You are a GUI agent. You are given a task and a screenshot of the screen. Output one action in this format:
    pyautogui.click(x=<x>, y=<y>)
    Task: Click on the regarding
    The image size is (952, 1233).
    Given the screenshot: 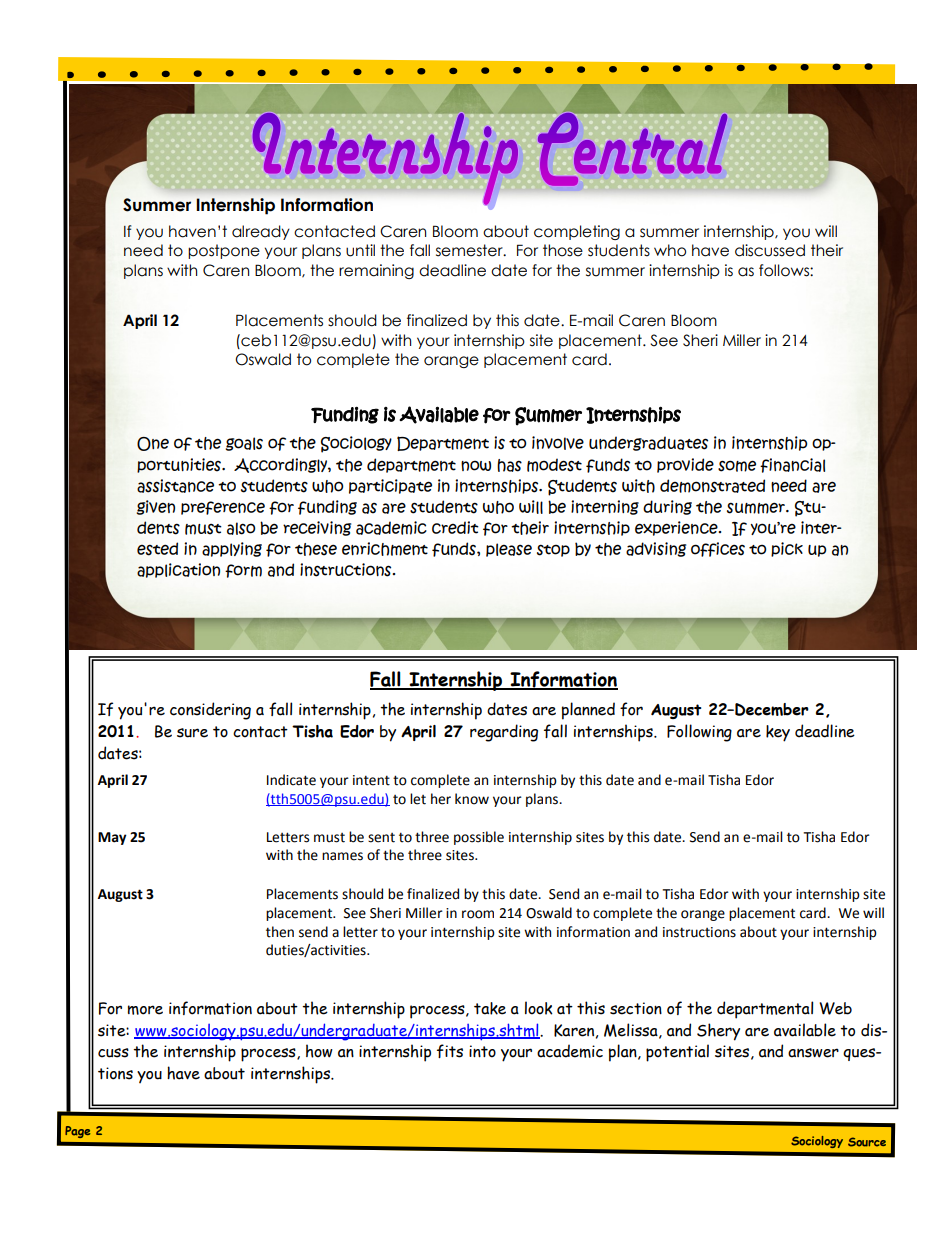 What is the action you would take?
    pyautogui.click(x=504, y=733)
